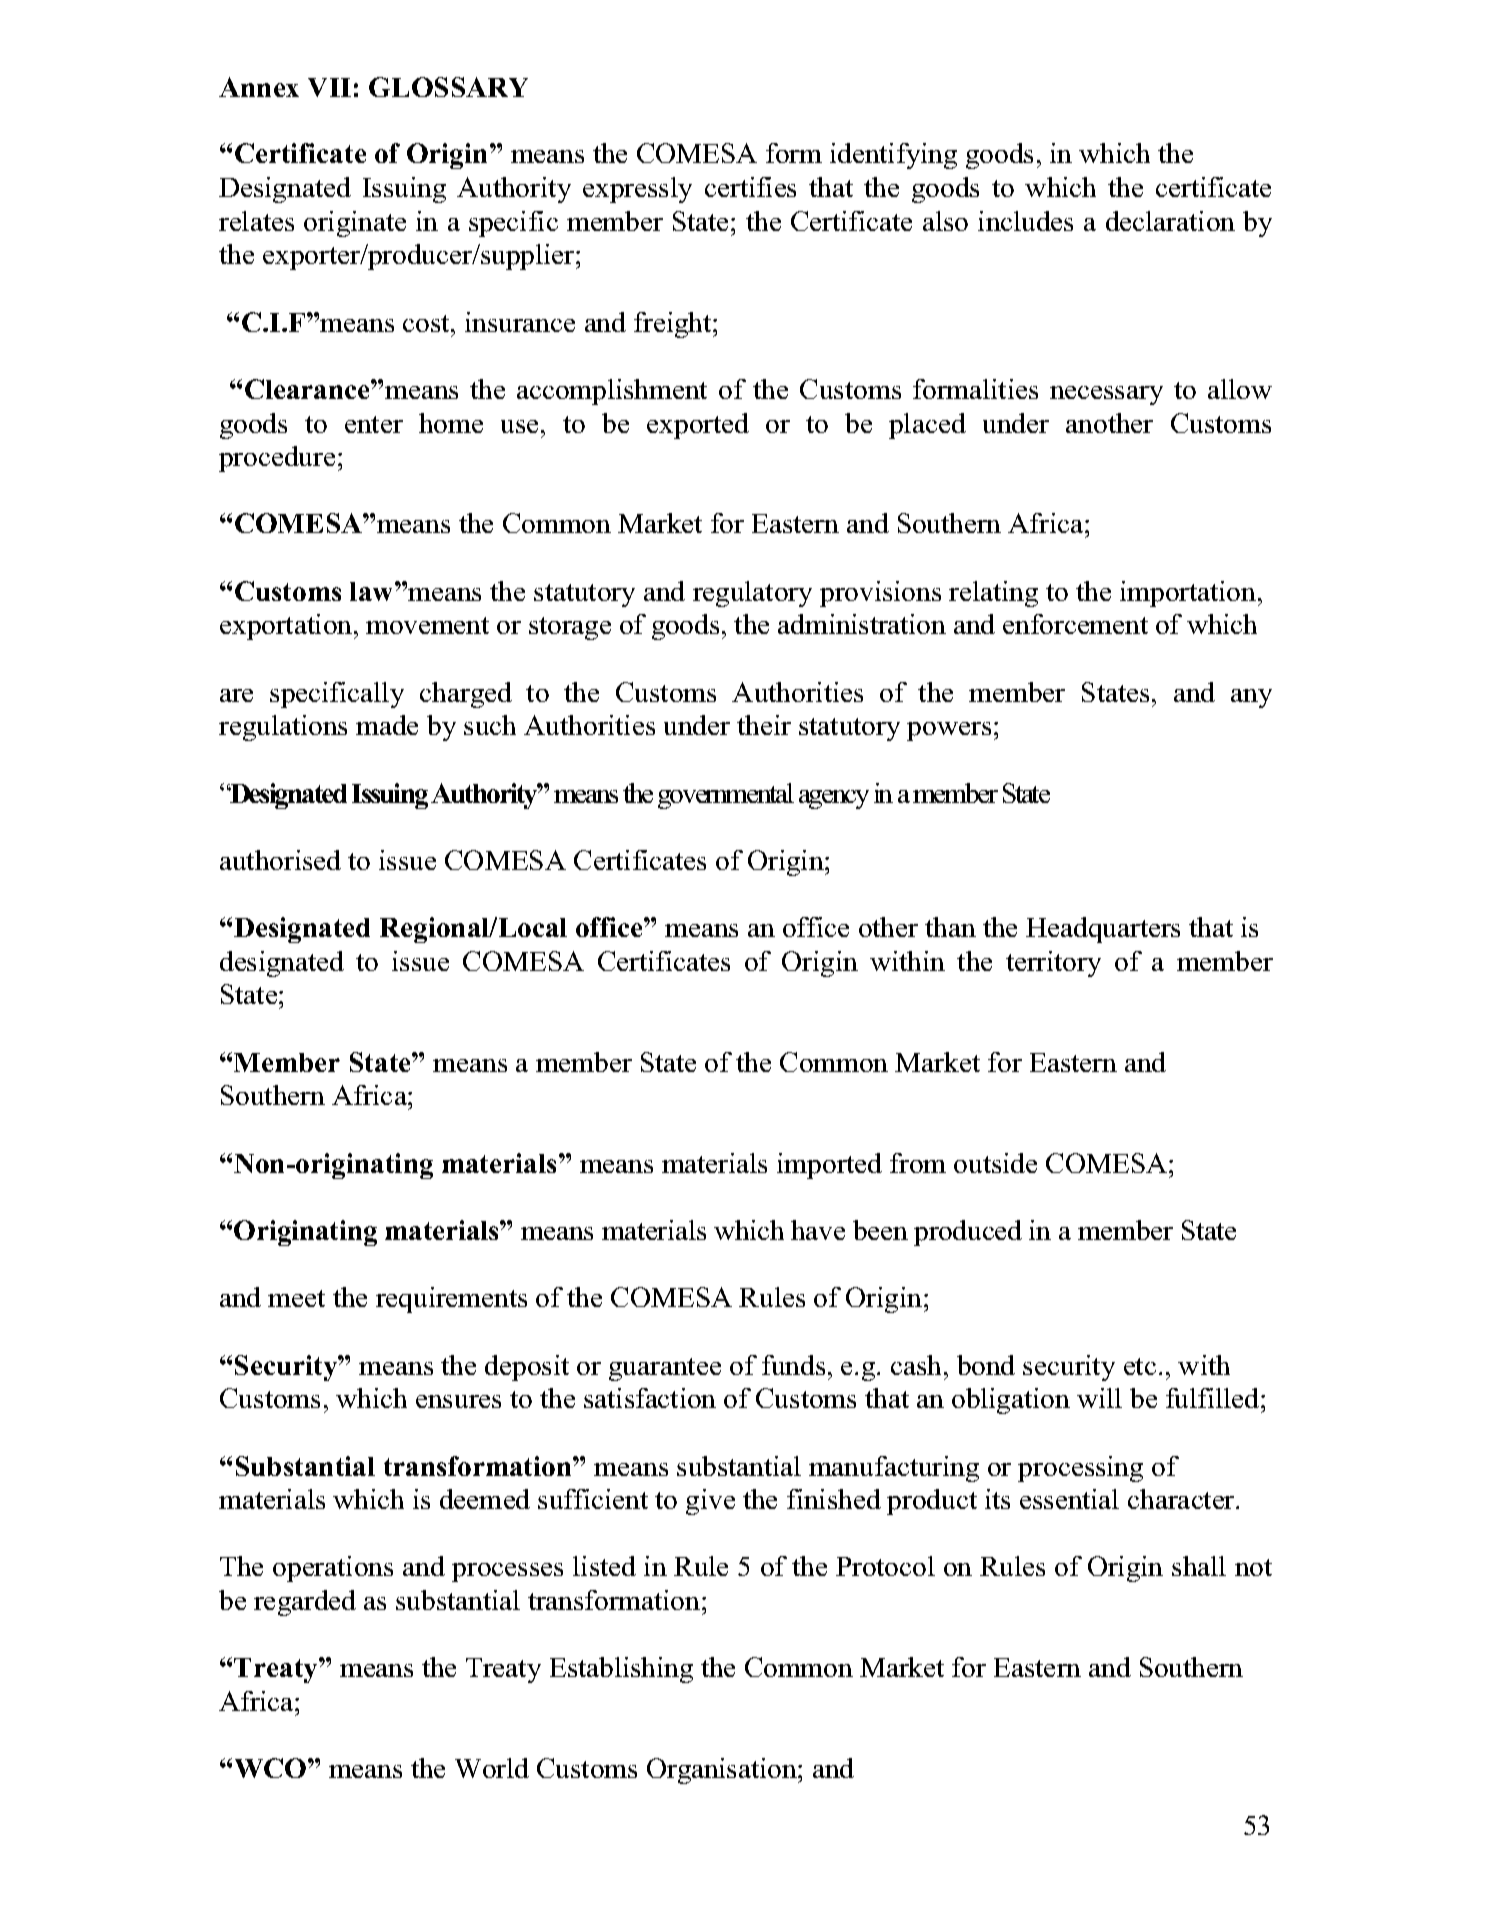 The width and height of the image is (1492, 1931). Describe the element at coordinates (829, 1166) in the image. I see `imported` at that location.
